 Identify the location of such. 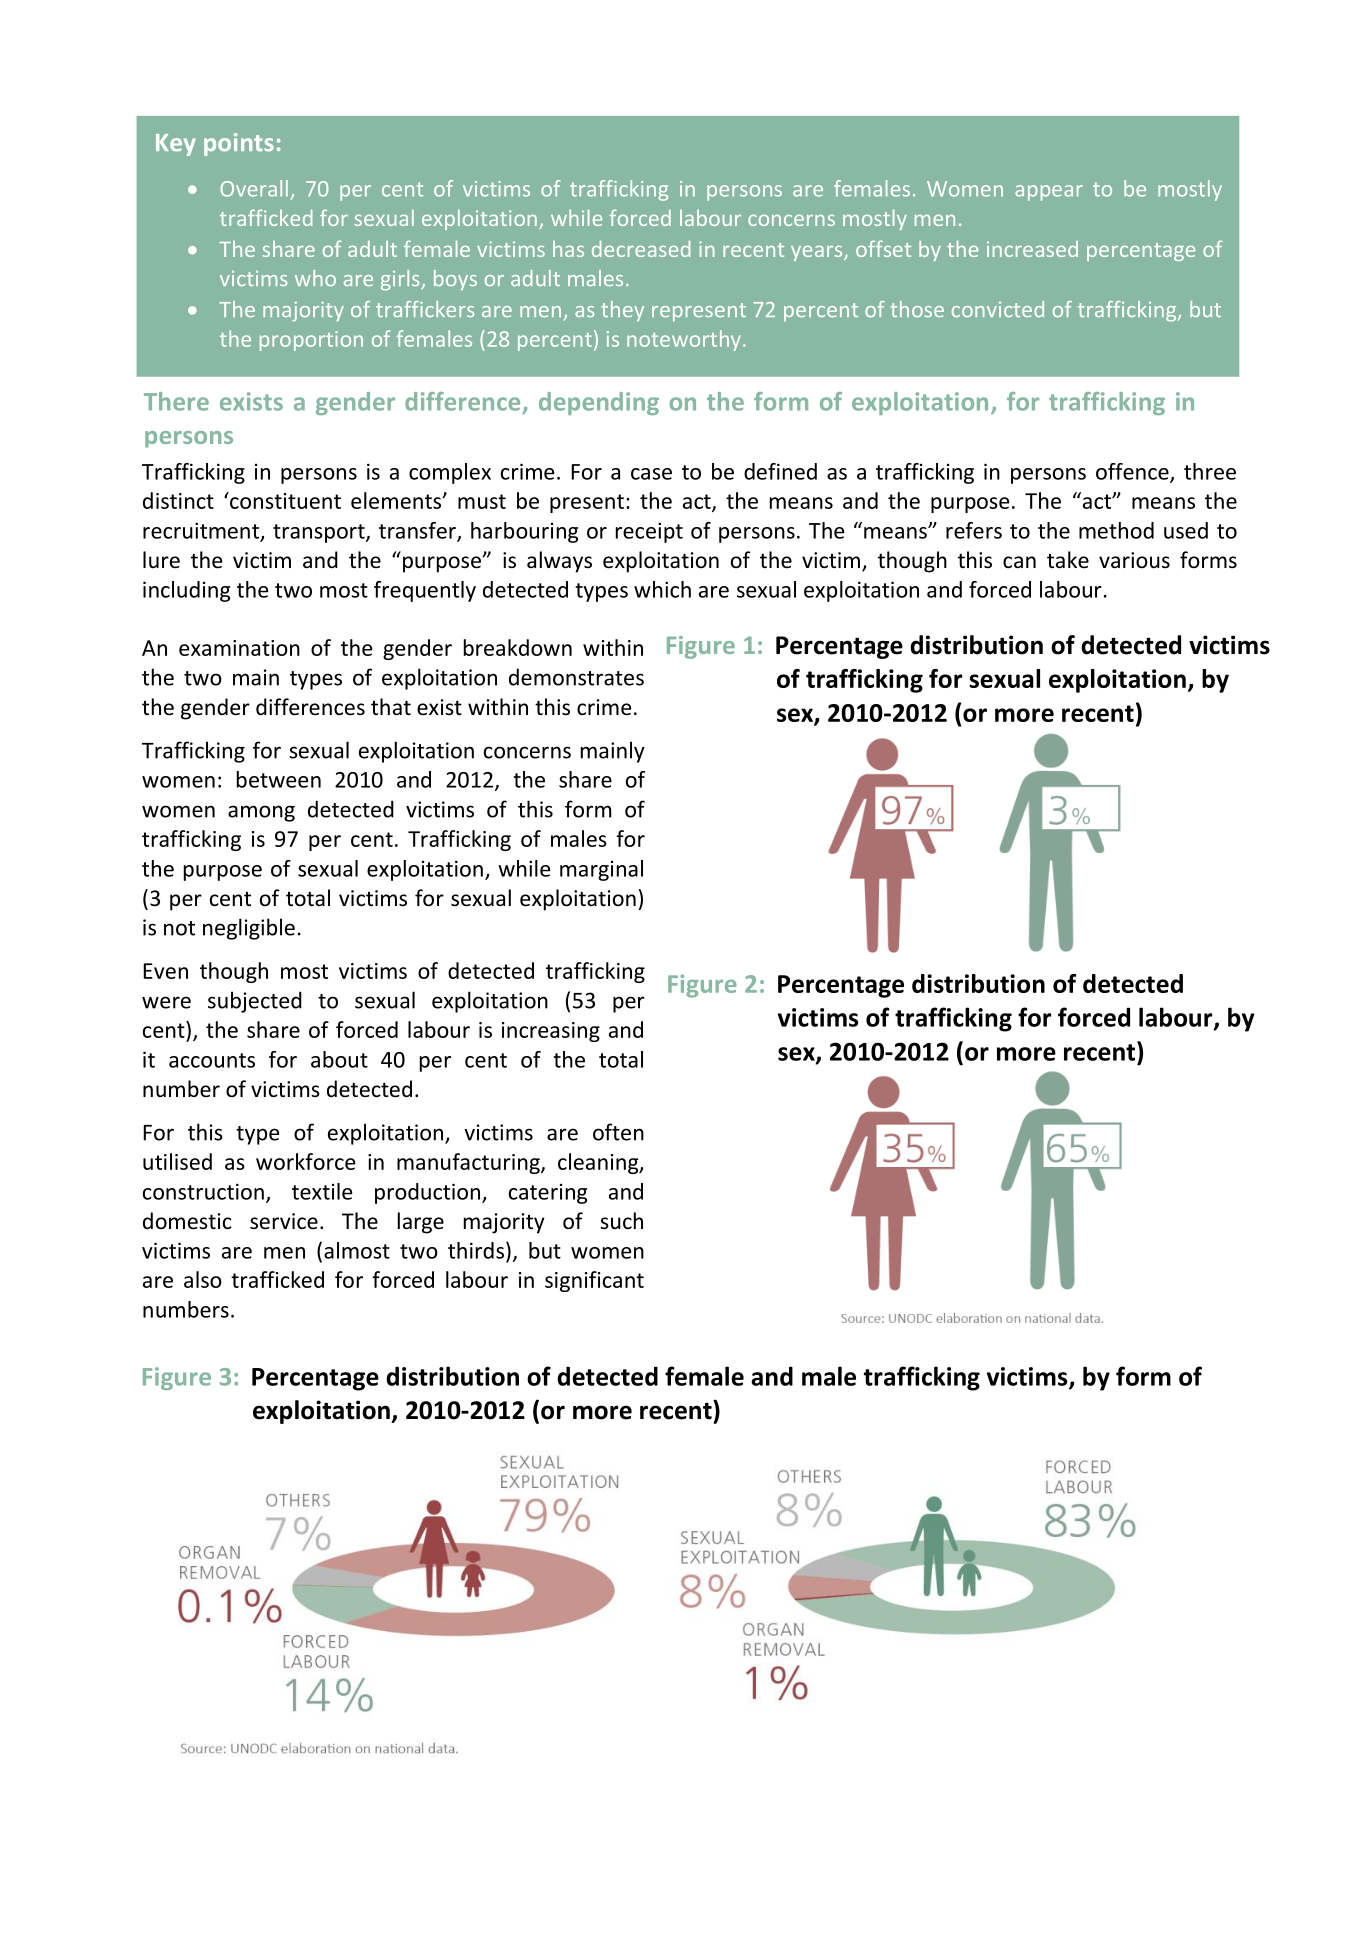
(621, 1220).
